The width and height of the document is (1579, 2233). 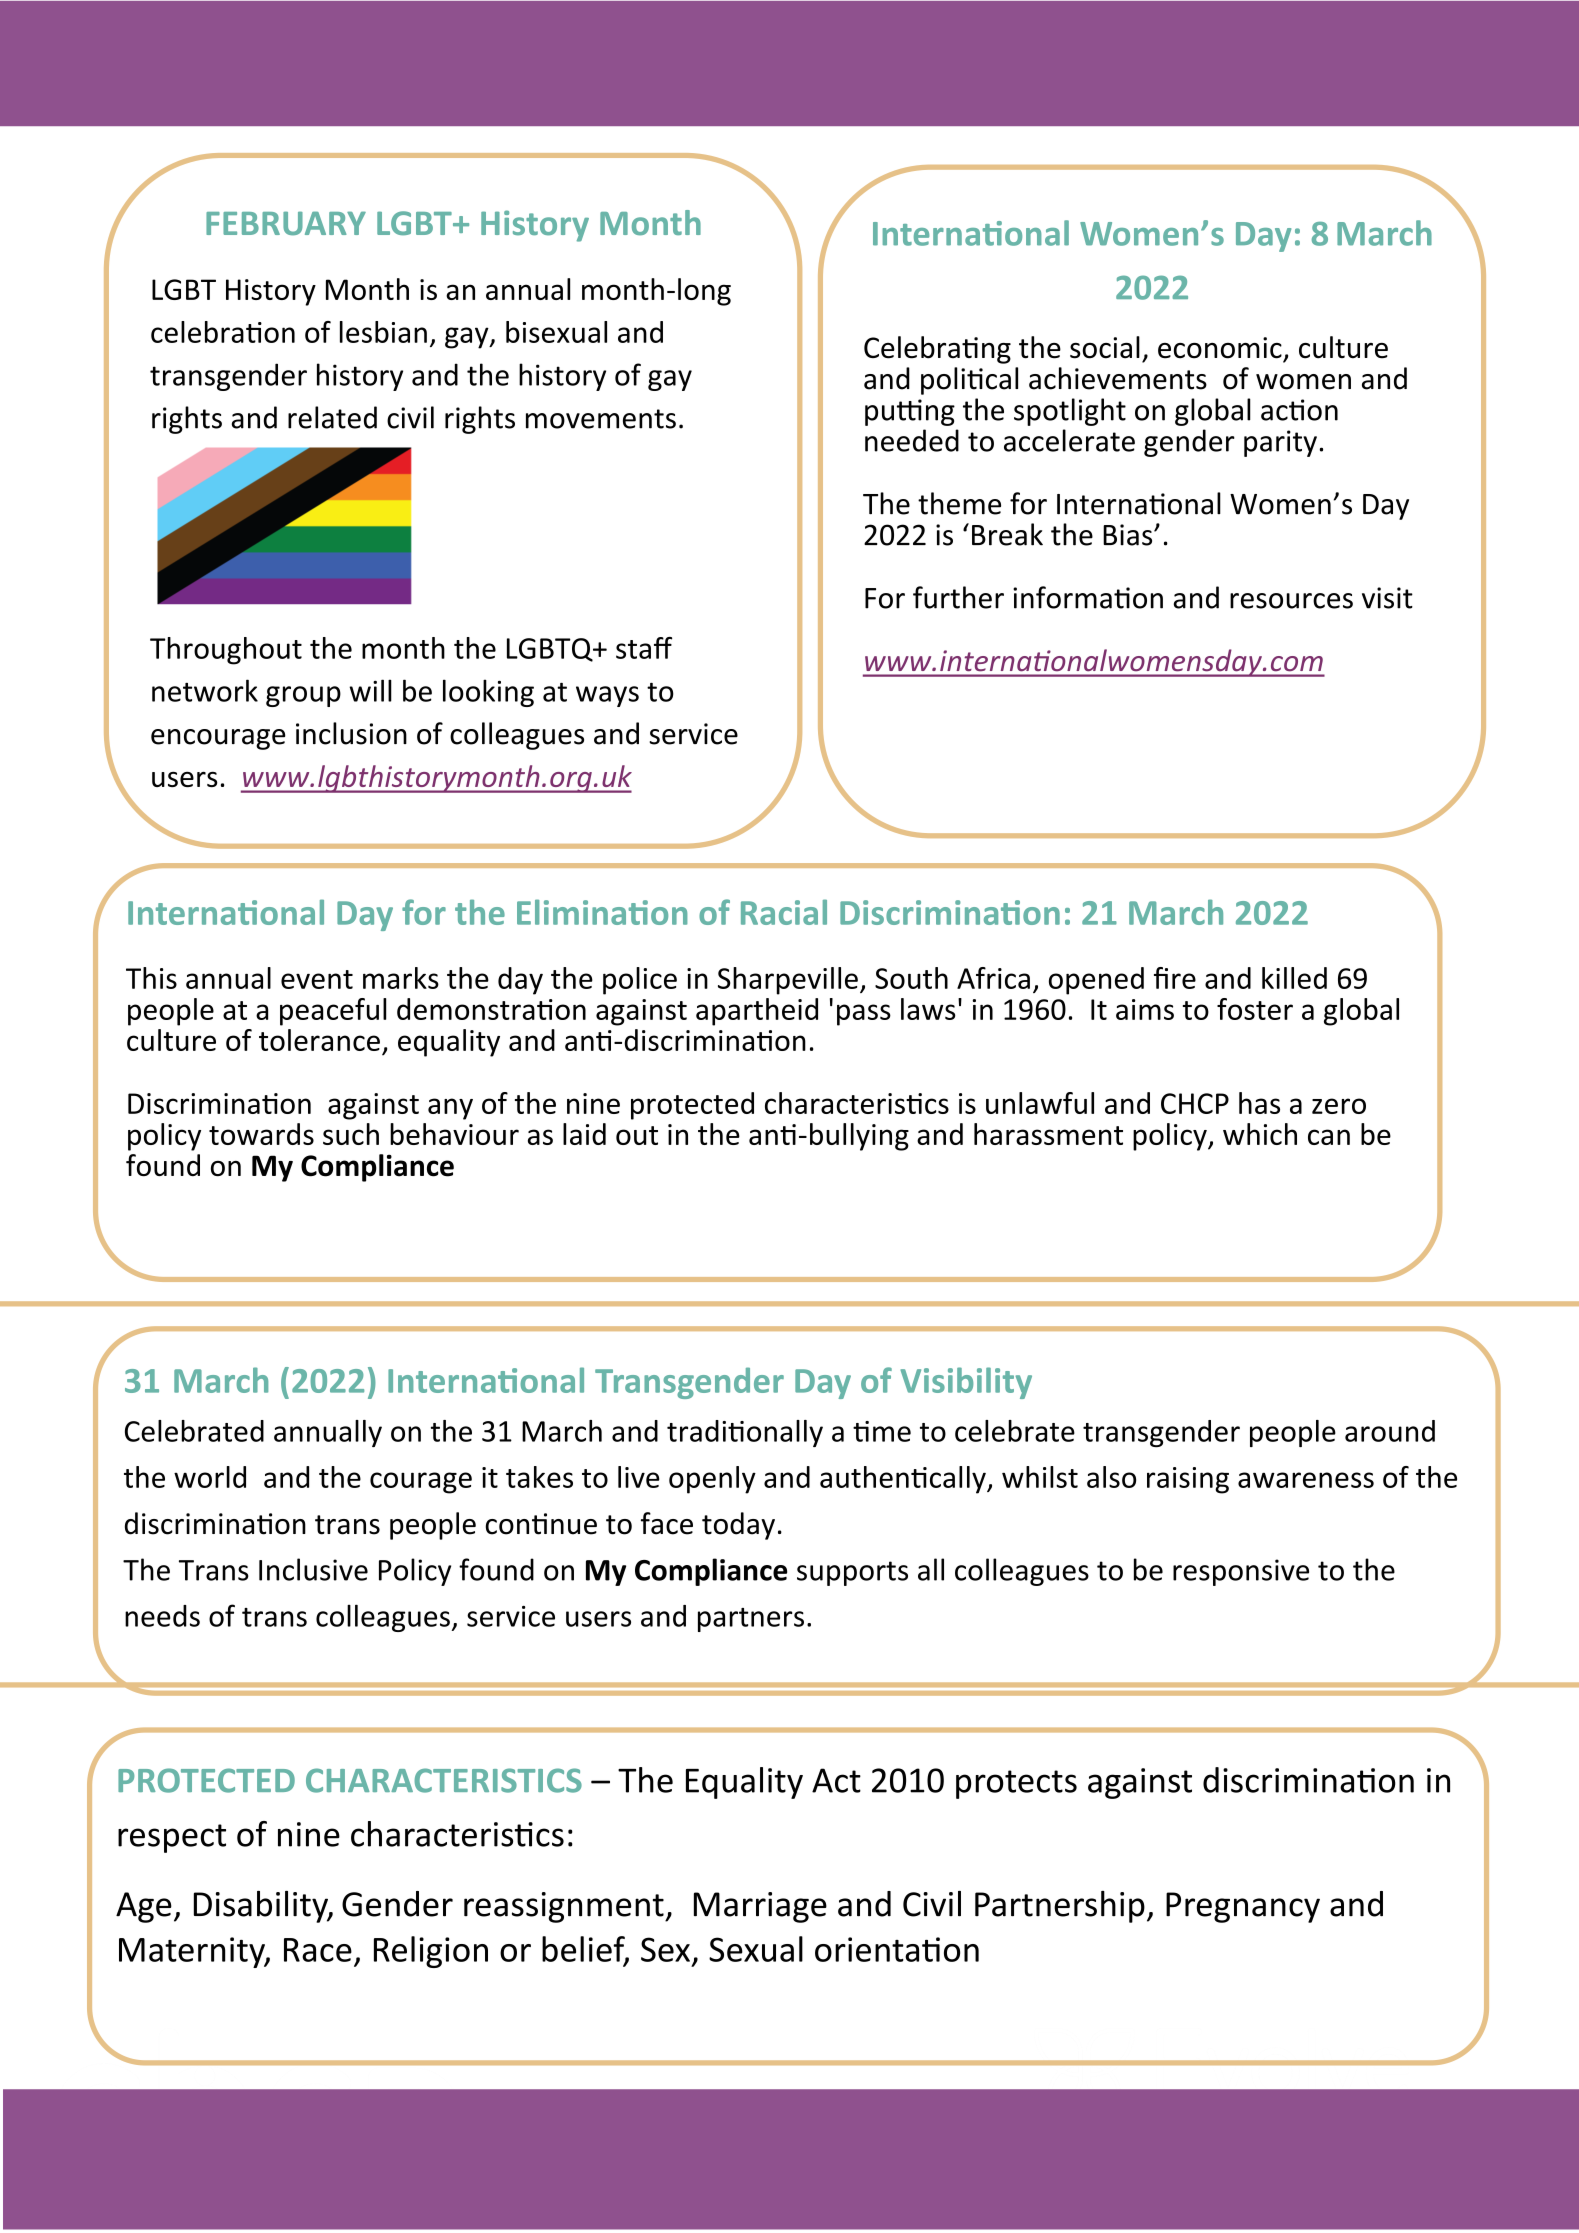 What do you see at coordinates (1241, 1572) in the document?
I see `responsive` at bounding box center [1241, 1572].
